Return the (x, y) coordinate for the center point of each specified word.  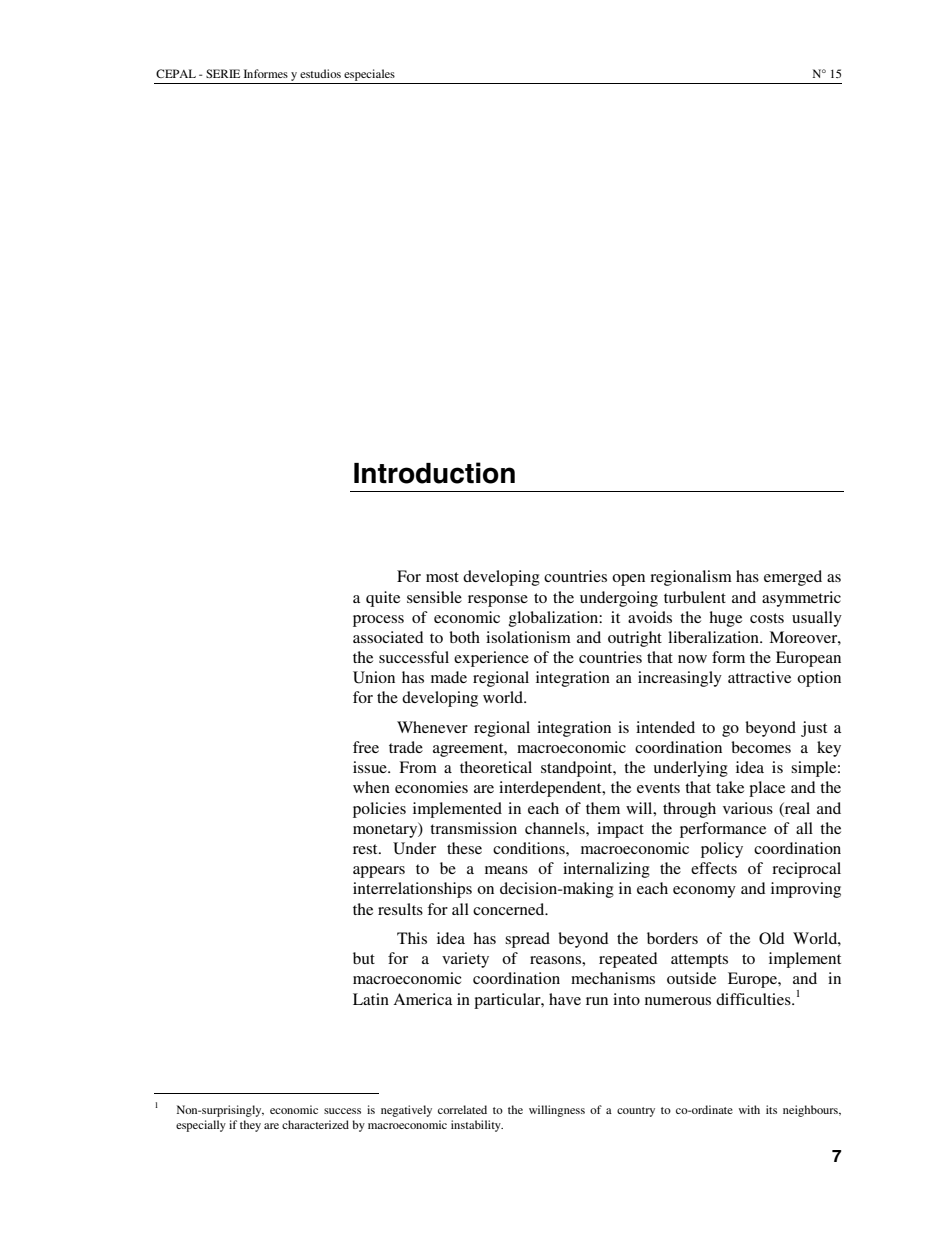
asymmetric (801, 599)
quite (383, 599)
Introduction (434, 473)
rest (366, 849)
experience (491, 659)
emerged (793, 578)
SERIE (223, 73)
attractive (759, 677)
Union (374, 677)
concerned (510, 909)
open (628, 580)
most (442, 577)
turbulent (695, 597)
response (498, 601)
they (250, 1126)
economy (704, 892)
